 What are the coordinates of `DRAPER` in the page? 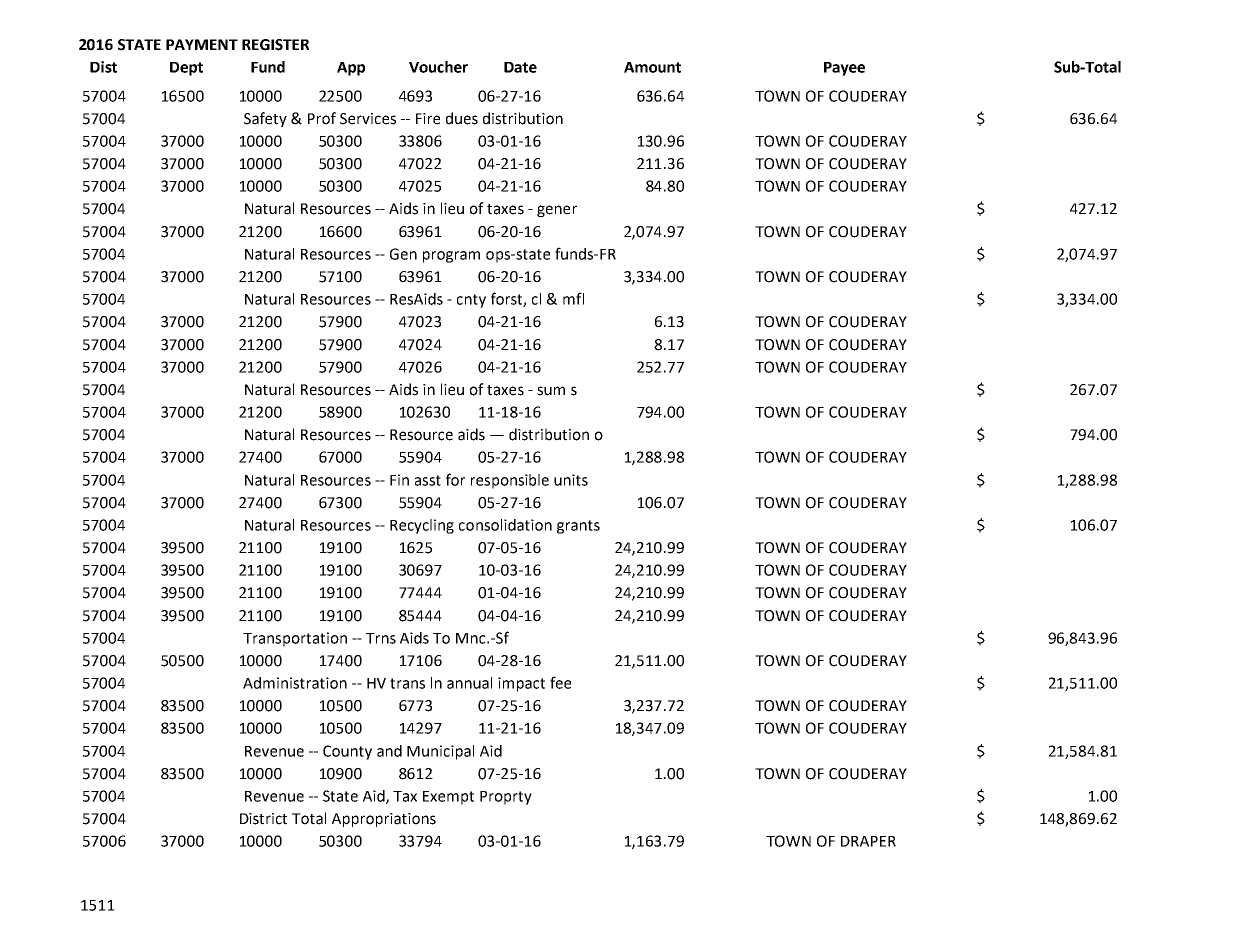 It's located at (868, 841).
